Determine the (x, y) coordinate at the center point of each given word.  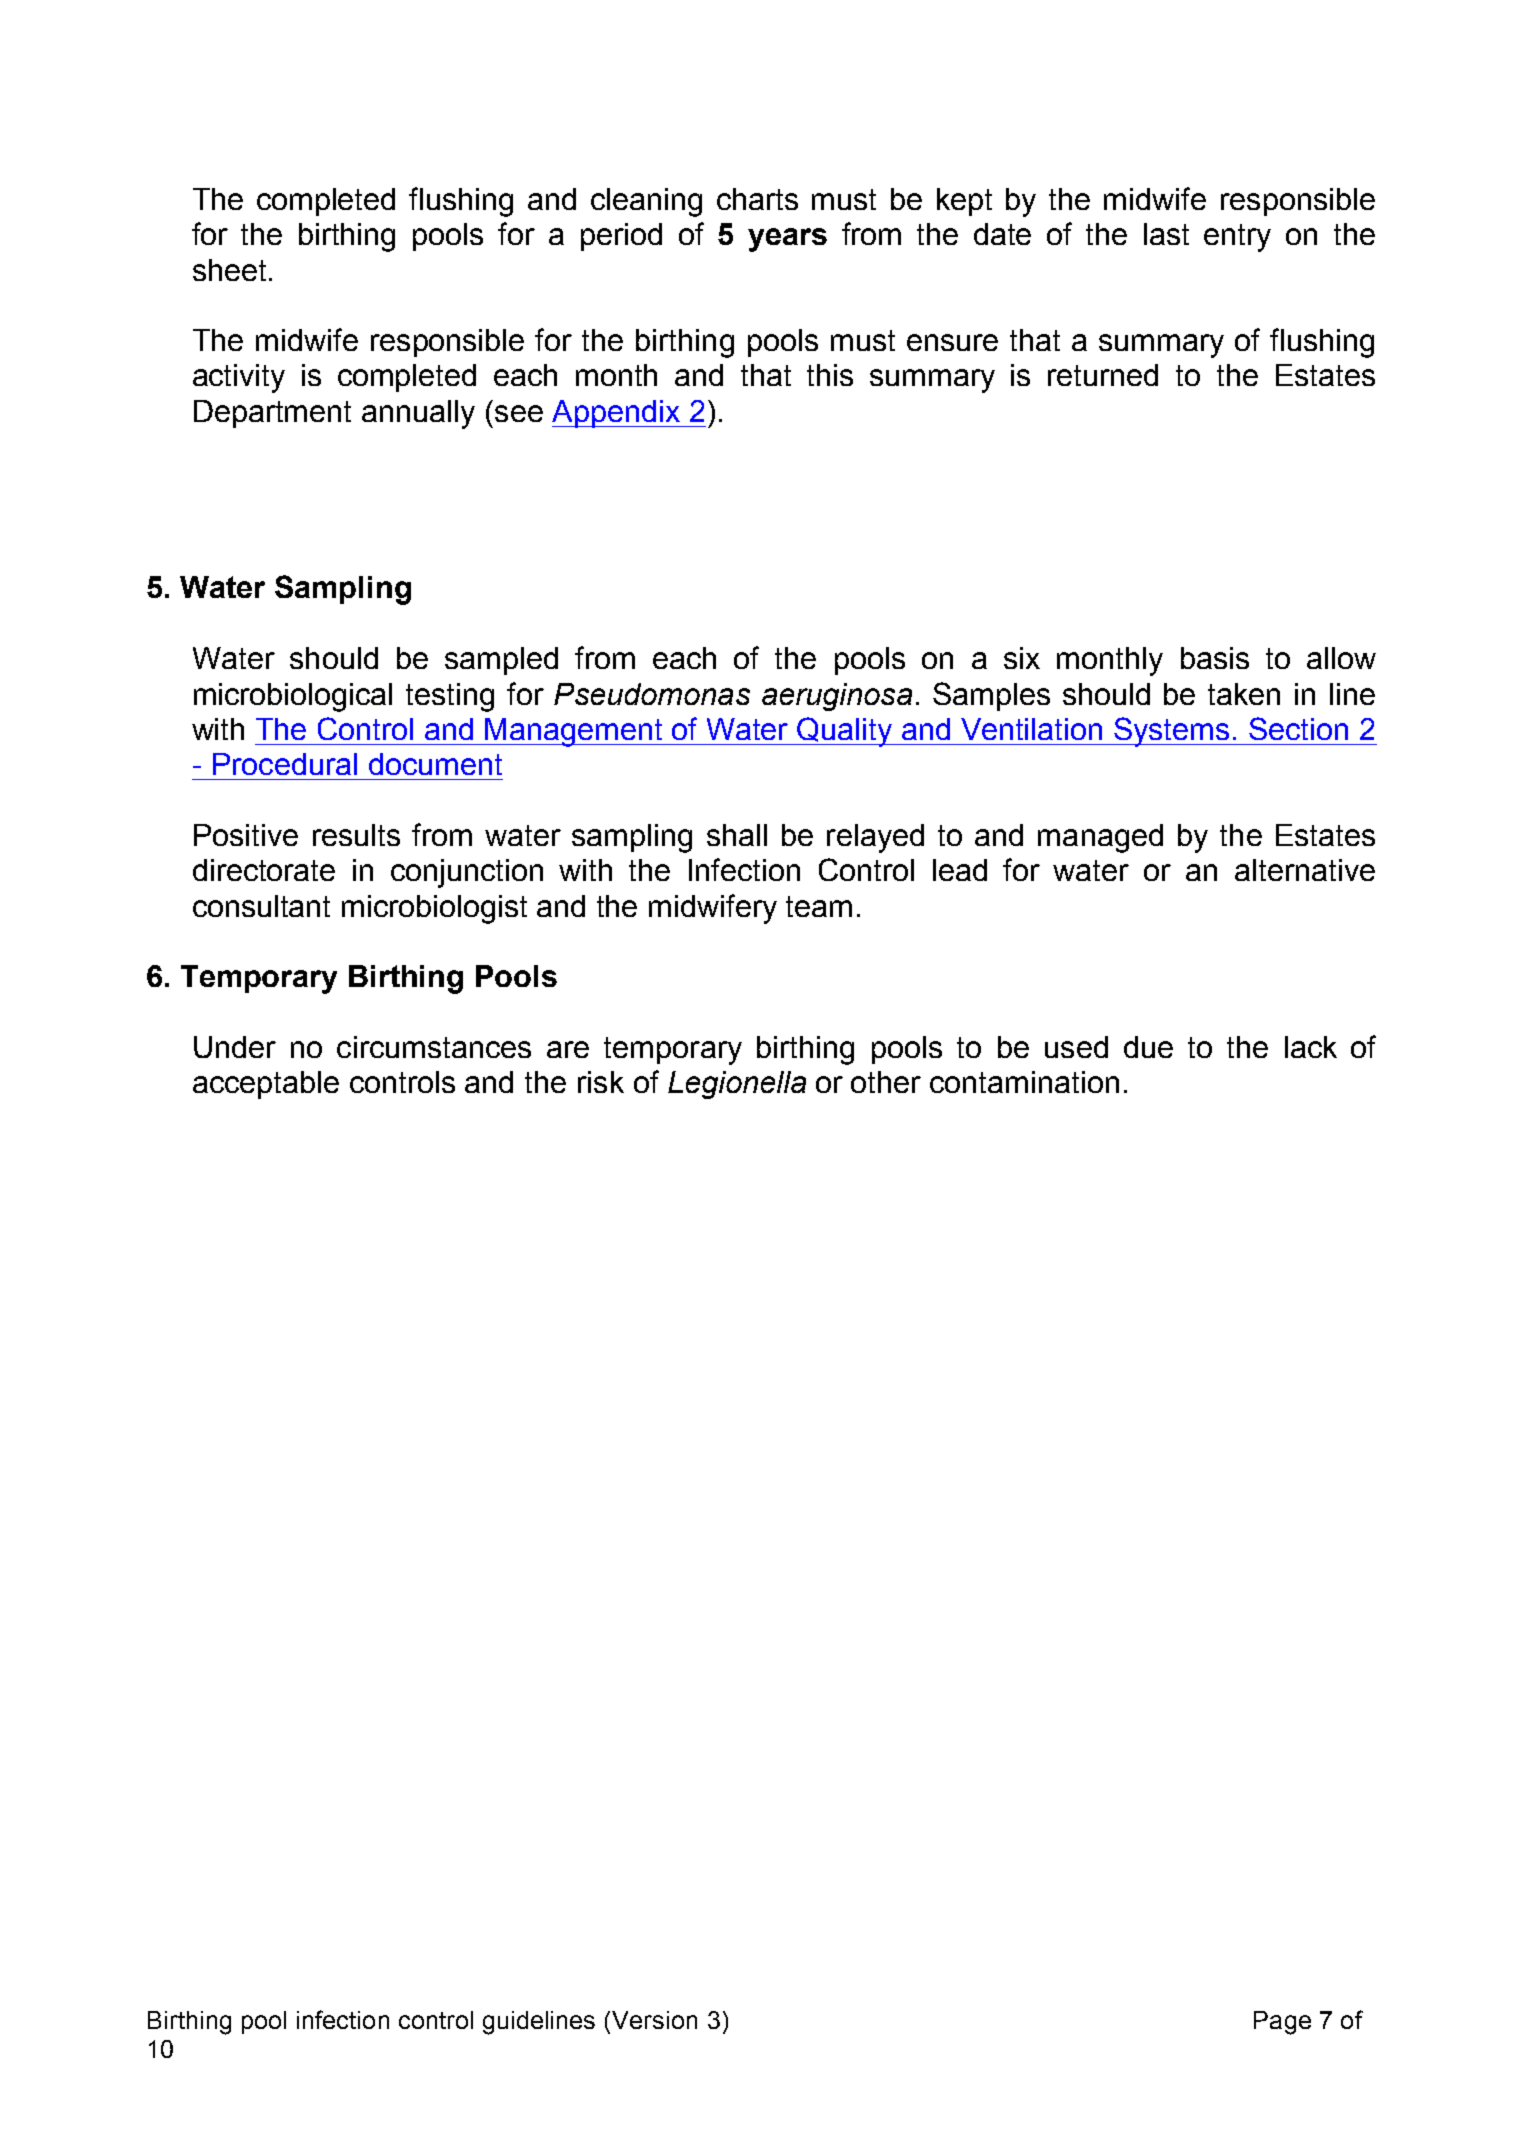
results (356, 835)
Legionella (737, 1085)
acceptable (266, 1085)
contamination (1024, 1082)
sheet (229, 270)
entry (1237, 238)
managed (1100, 838)
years (787, 240)
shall (737, 835)
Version (654, 2020)
